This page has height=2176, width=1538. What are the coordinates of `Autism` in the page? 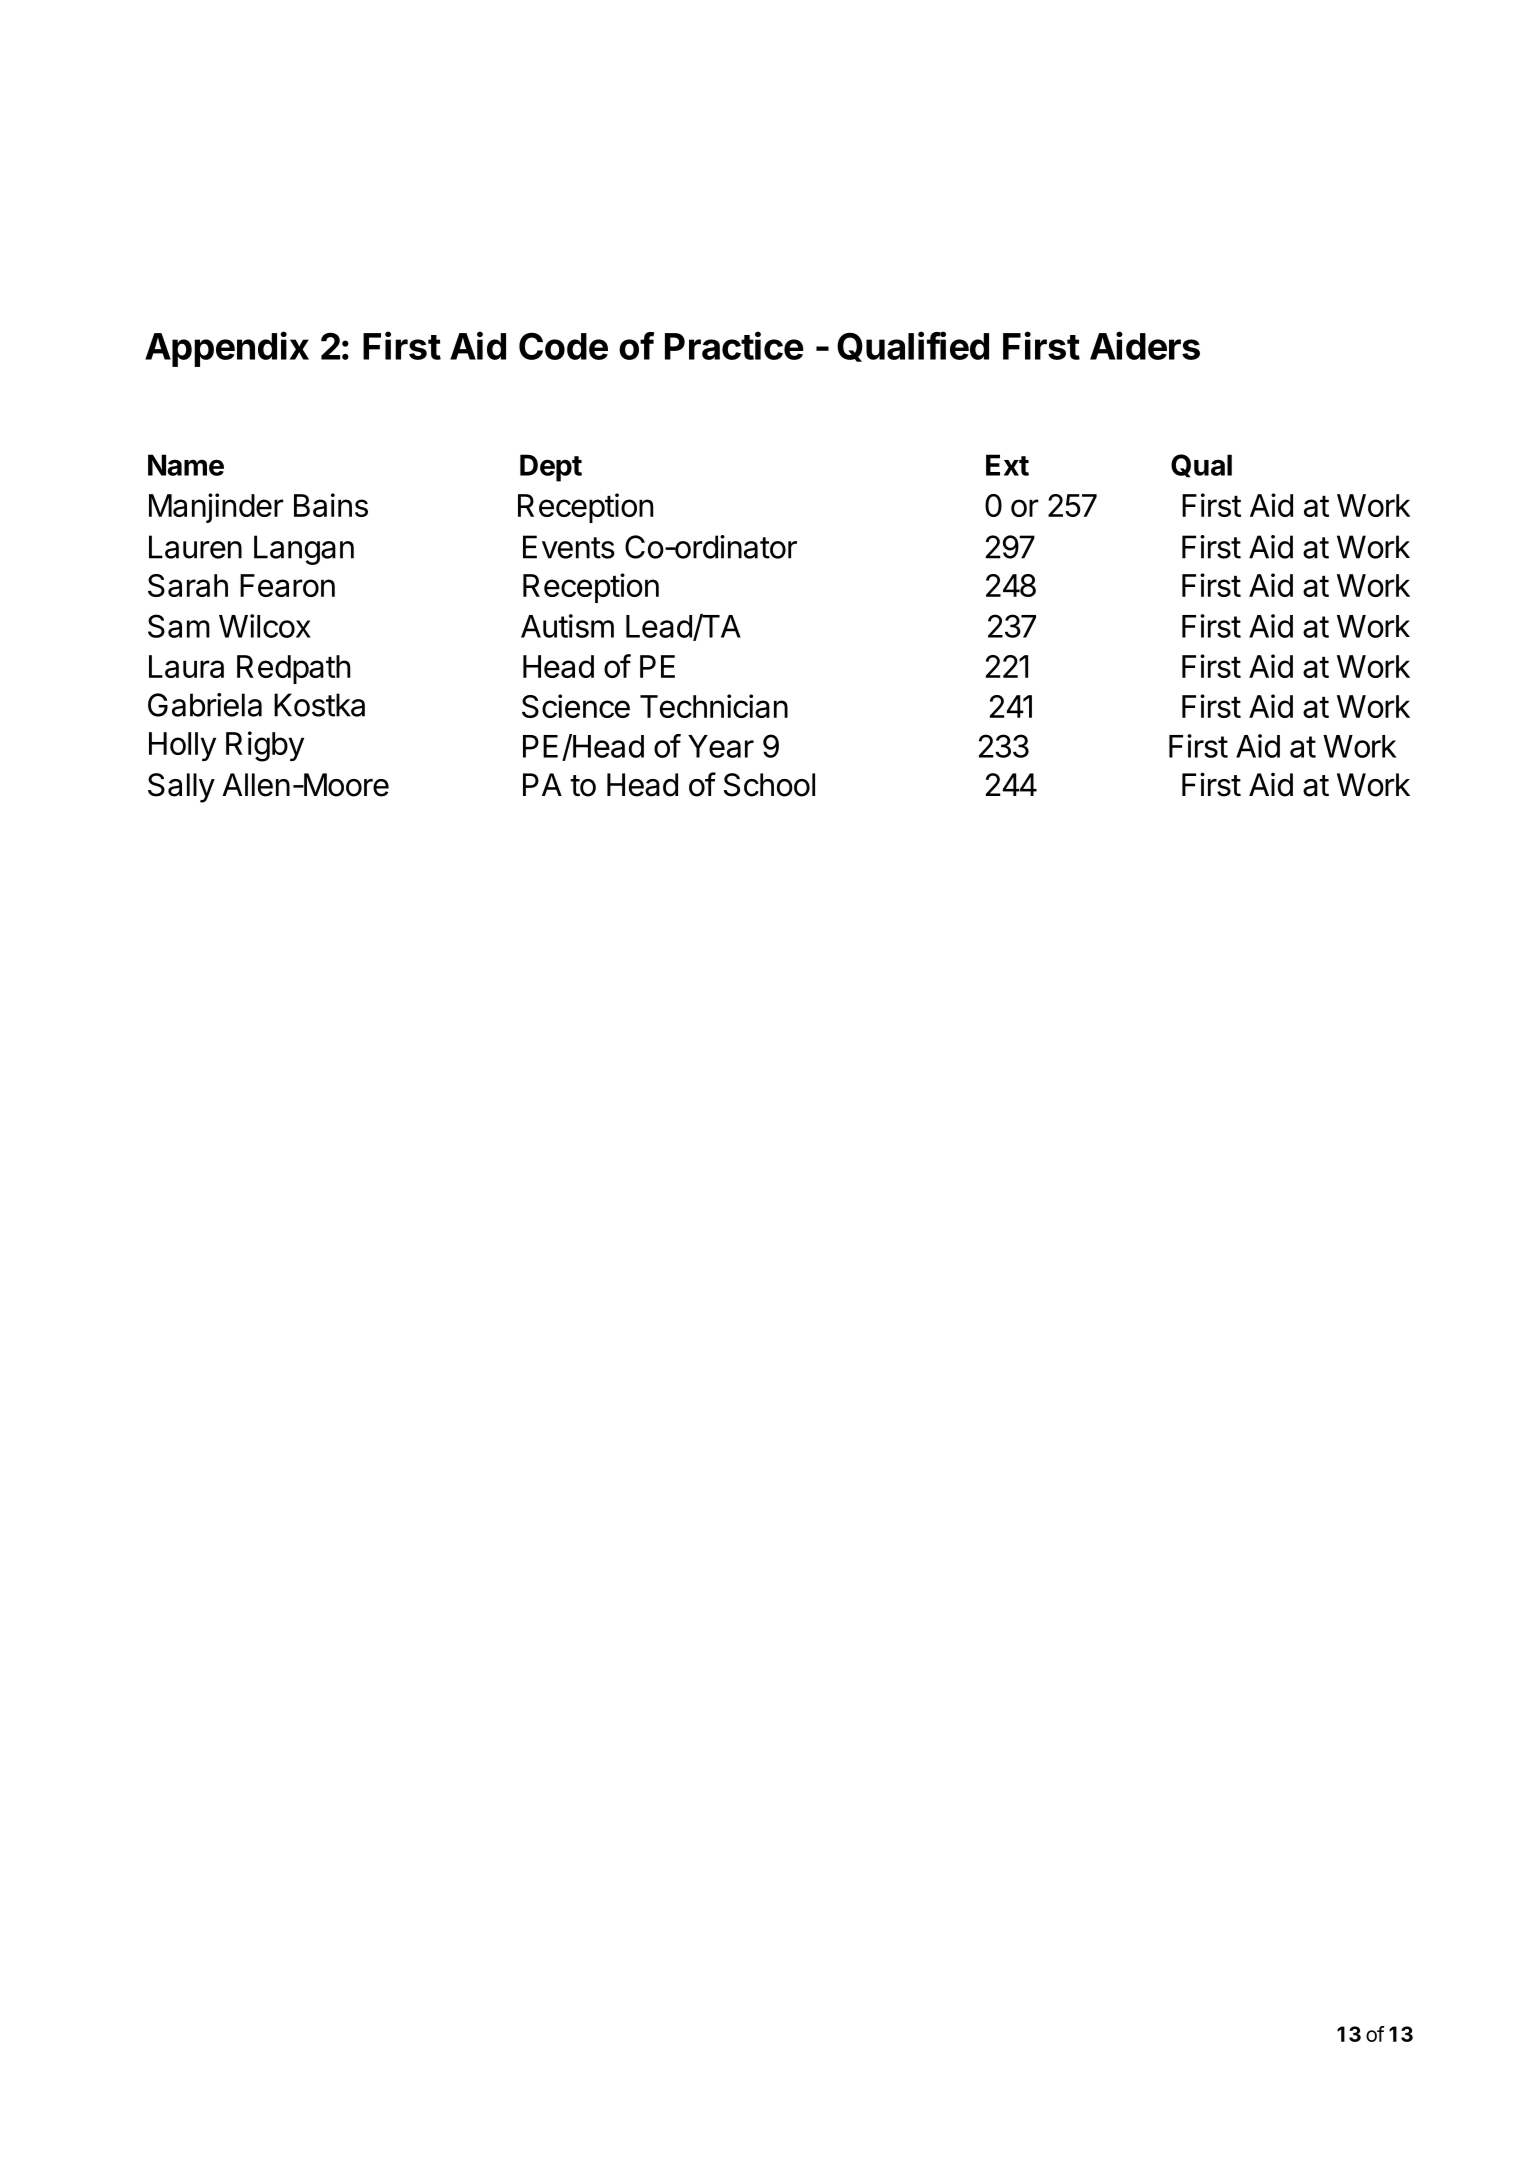 It's located at (567, 626).
